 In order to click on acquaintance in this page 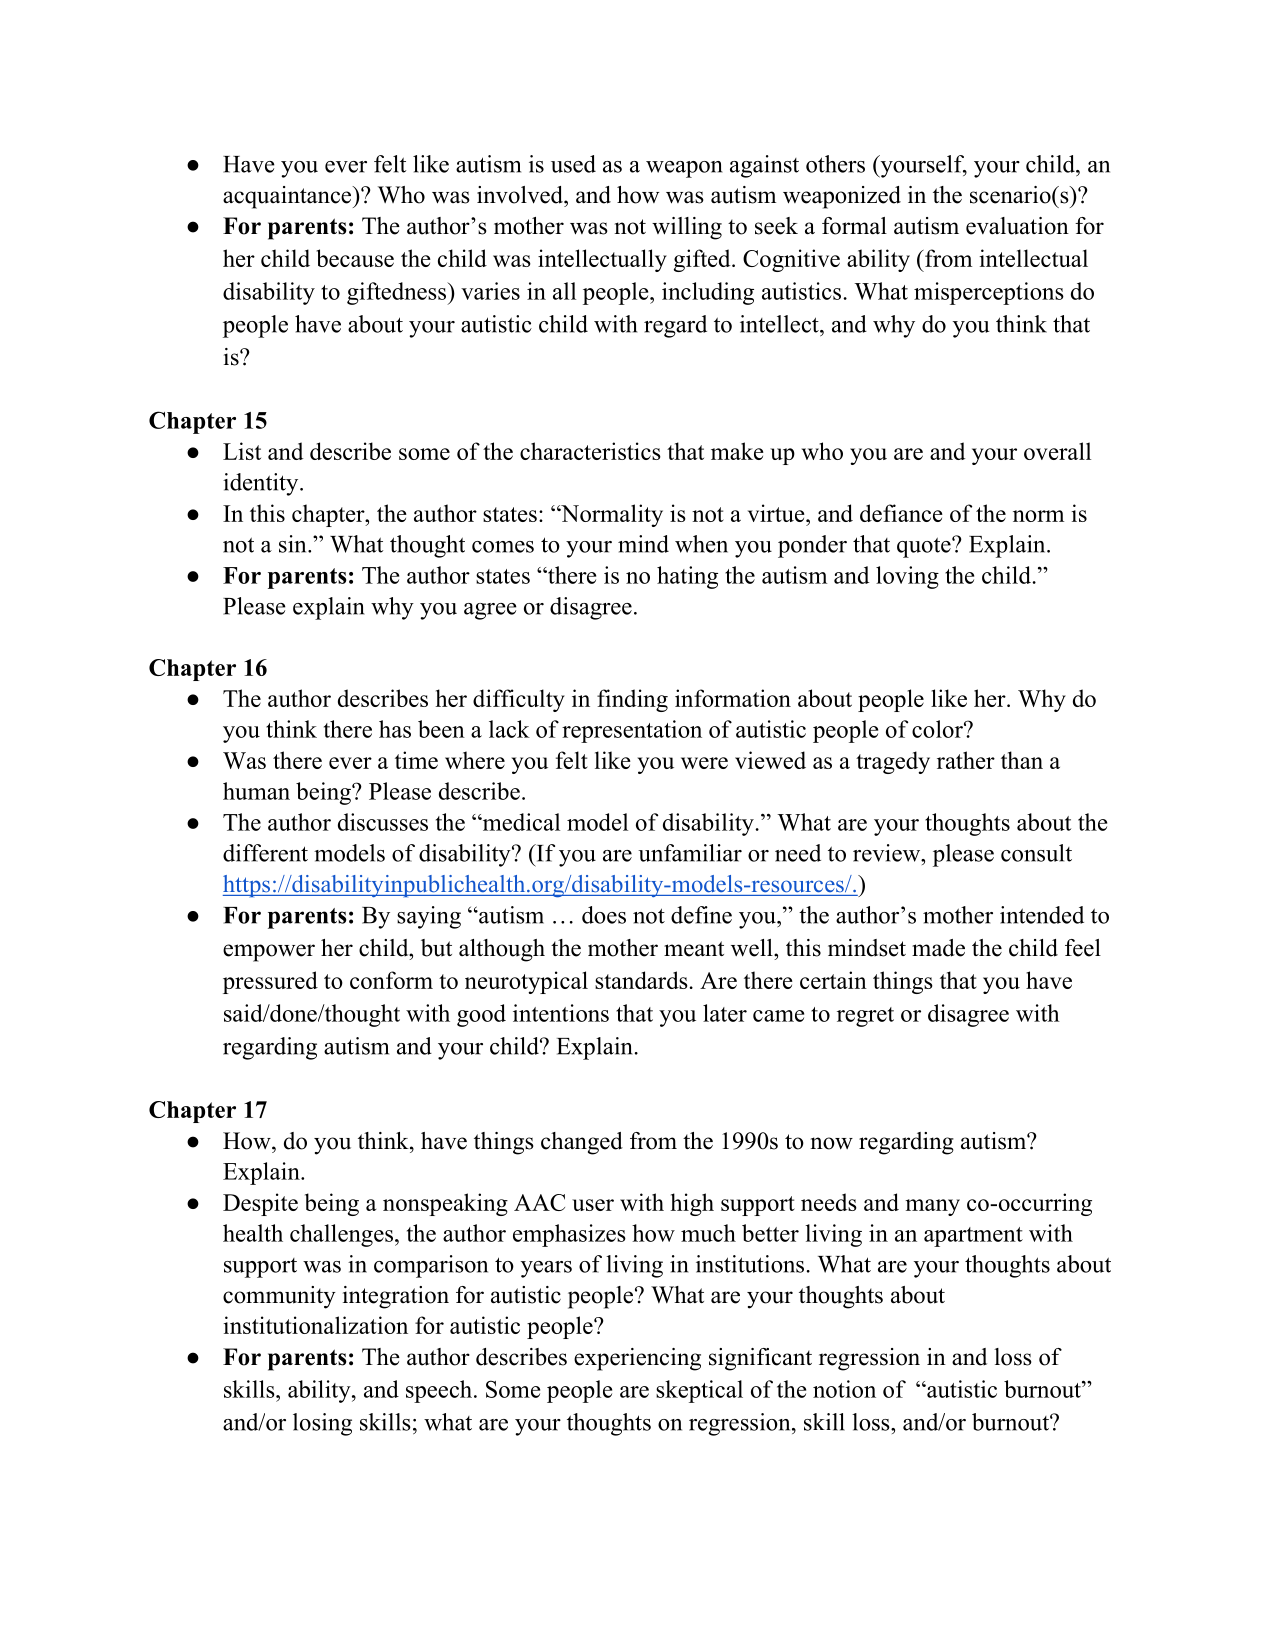, I will do `click(288, 197)`.
